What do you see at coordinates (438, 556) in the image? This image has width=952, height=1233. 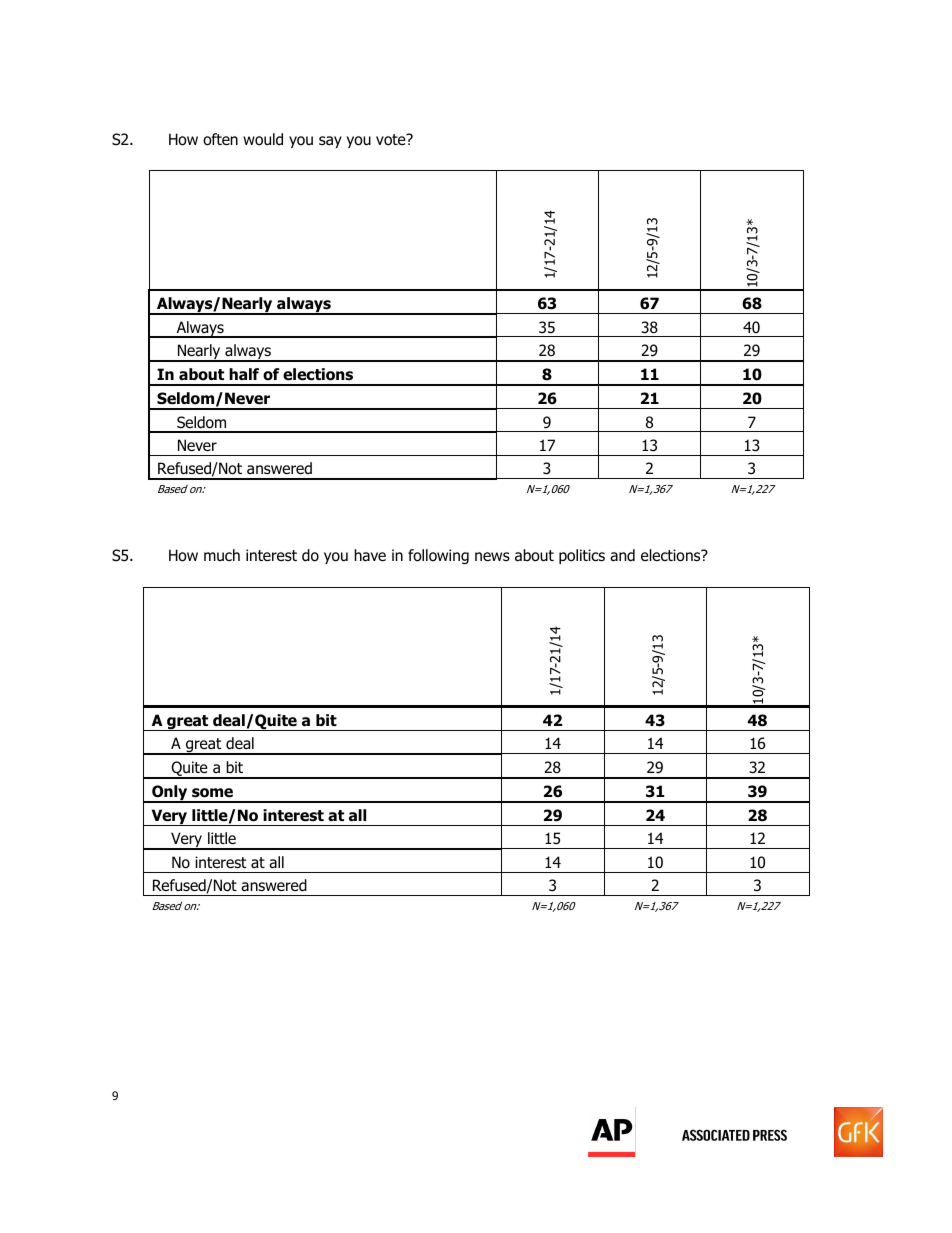 I see `following` at bounding box center [438, 556].
